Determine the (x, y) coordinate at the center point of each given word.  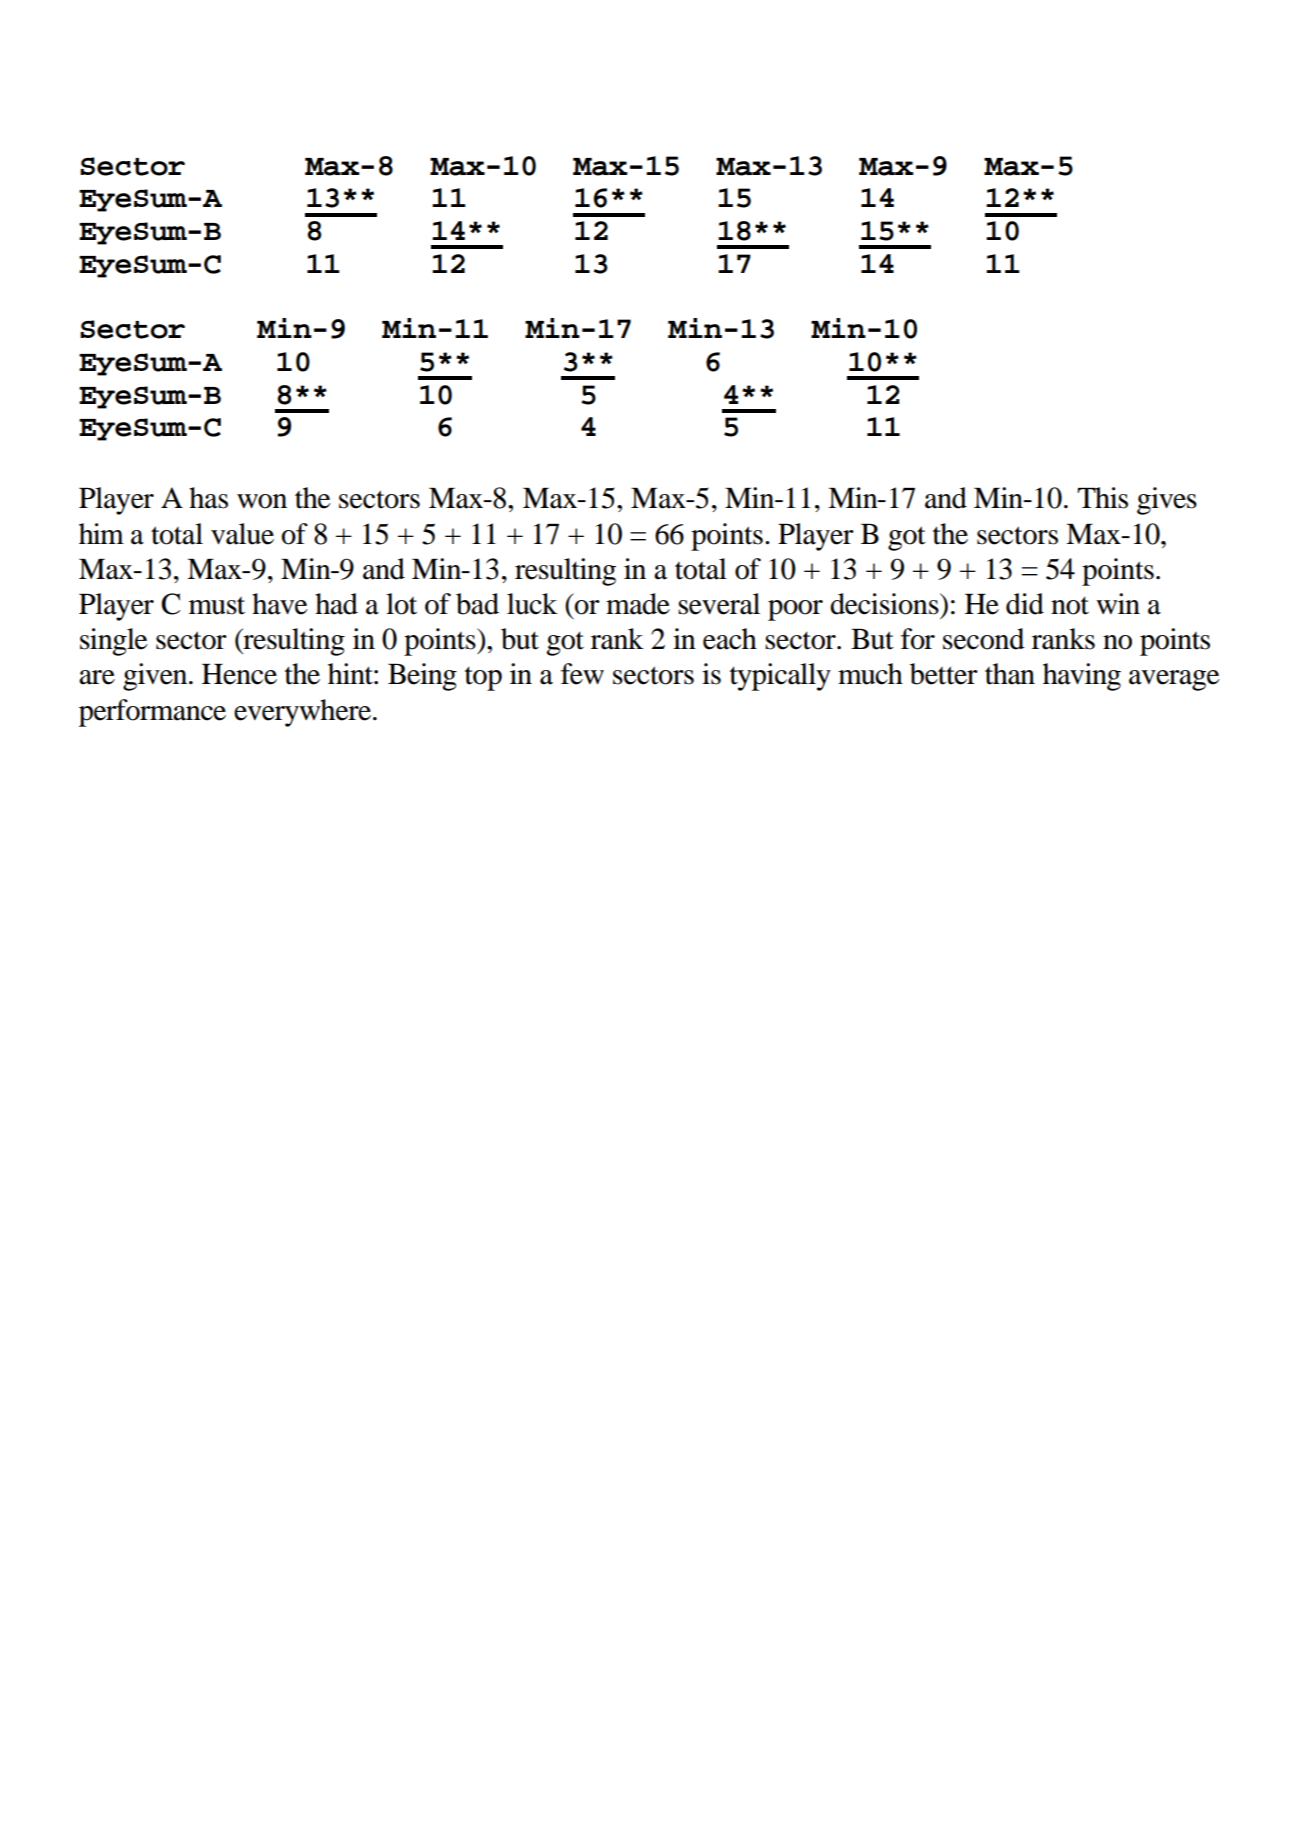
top (483, 678)
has (208, 498)
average (1174, 680)
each (730, 639)
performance (152, 713)
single (113, 642)
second (984, 639)
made (638, 604)
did (1025, 604)
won (262, 501)
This (1102, 498)
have (279, 604)
